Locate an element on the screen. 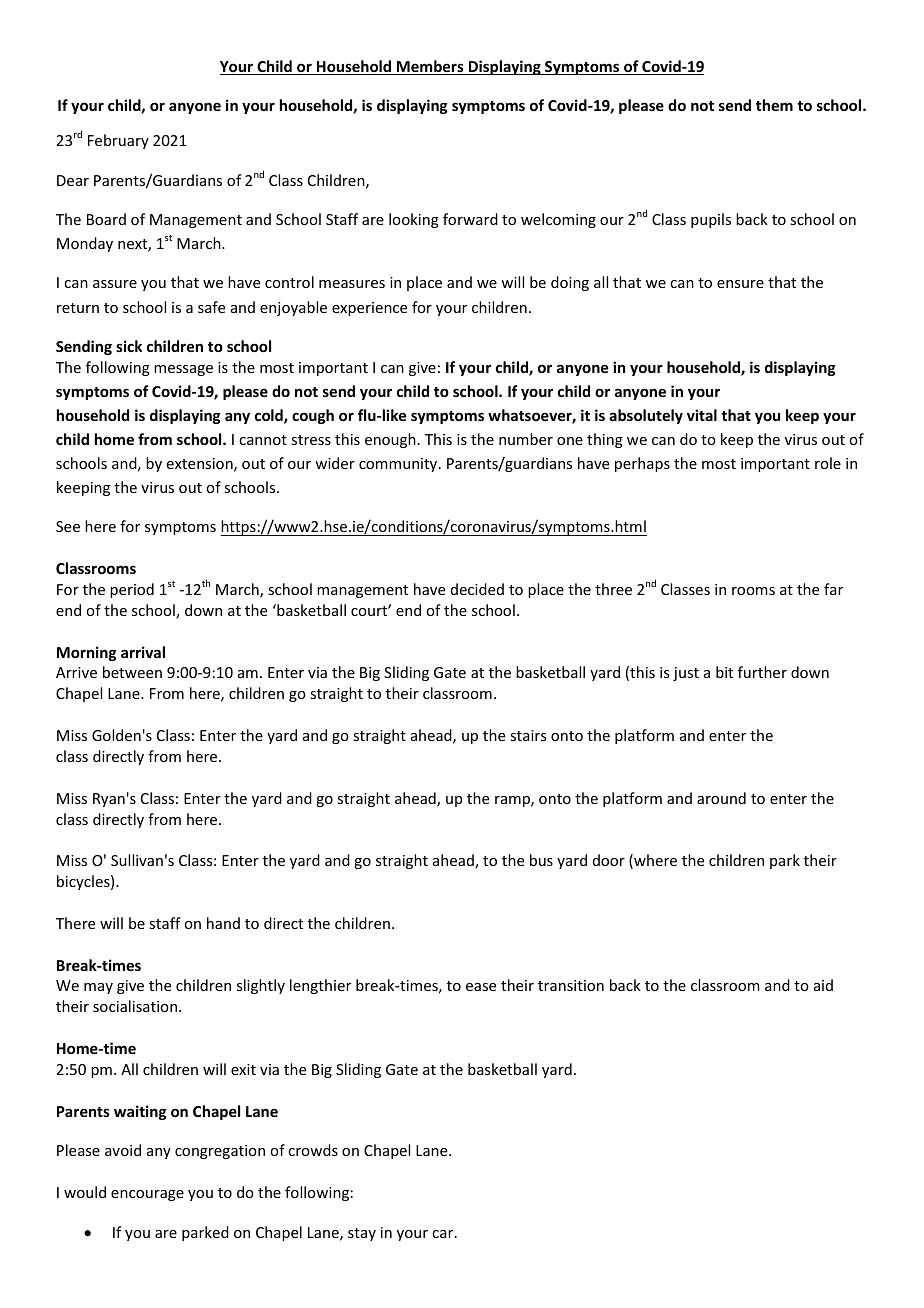  February is located at coordinates (118, 141).
